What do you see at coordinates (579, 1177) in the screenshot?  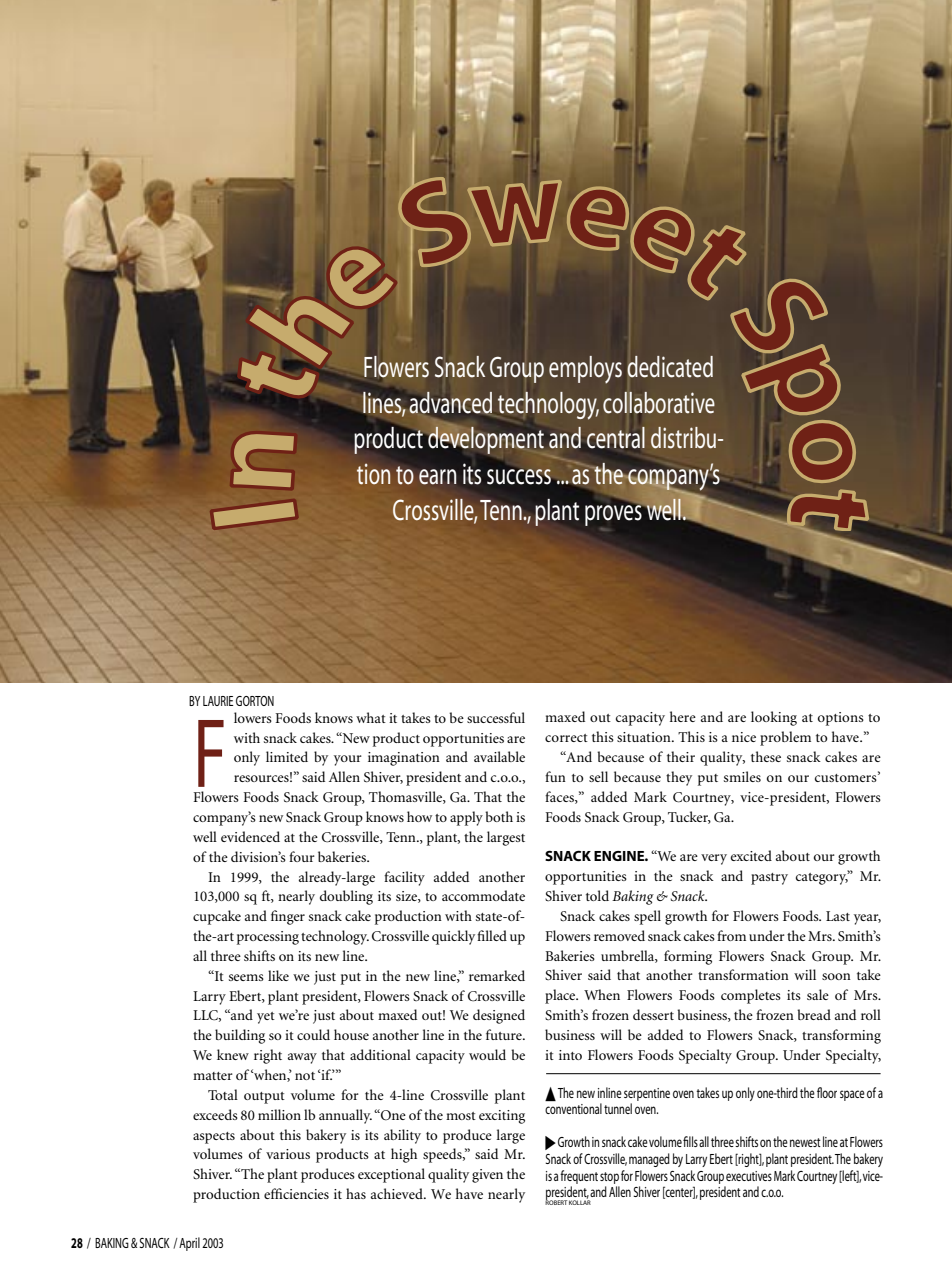 I see `frequent` at bounding box center [579, 1177].
